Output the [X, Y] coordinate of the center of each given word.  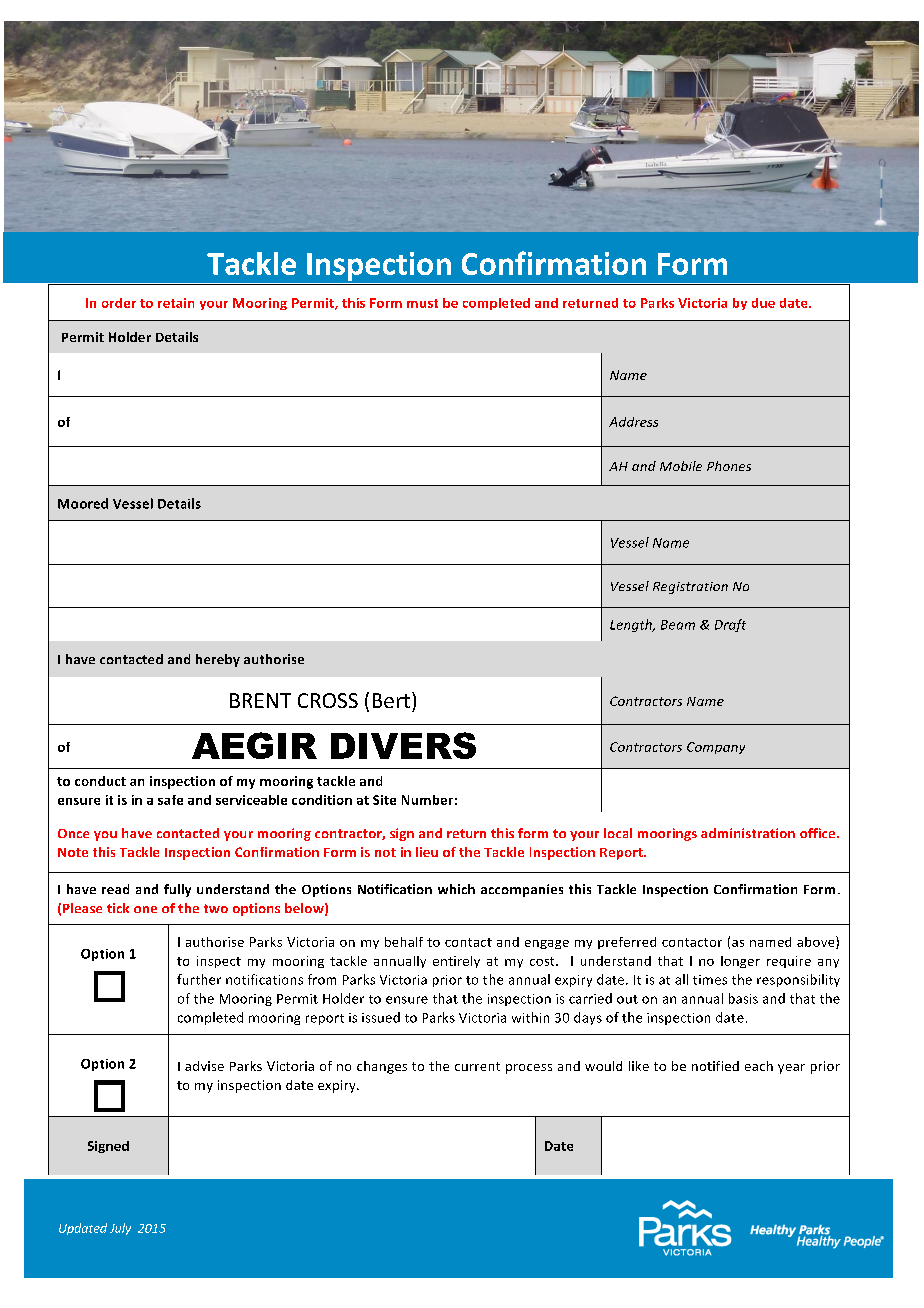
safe [170, 800]
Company [716, 748]
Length [632, 625]
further [199, 979]
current [477, 1066]
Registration [690, 588]
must [422, 303]
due [763, 303]
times [710, 980]
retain [176, 303]
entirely [456, 962]
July [120, 1229]
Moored [83, 503]
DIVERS [403, 745]
